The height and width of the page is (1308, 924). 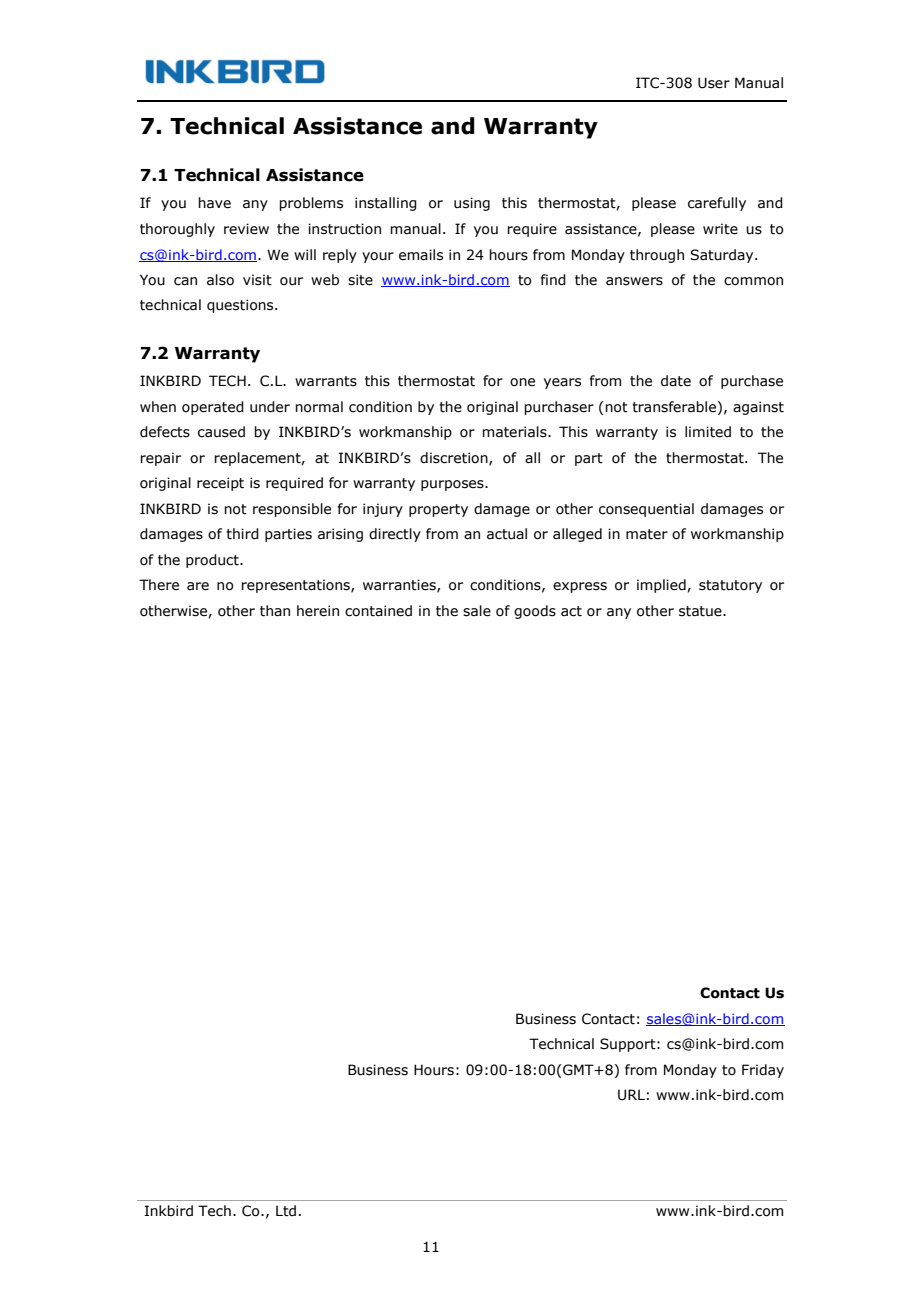 I want to click on goods, so click(x=535, y=612).
